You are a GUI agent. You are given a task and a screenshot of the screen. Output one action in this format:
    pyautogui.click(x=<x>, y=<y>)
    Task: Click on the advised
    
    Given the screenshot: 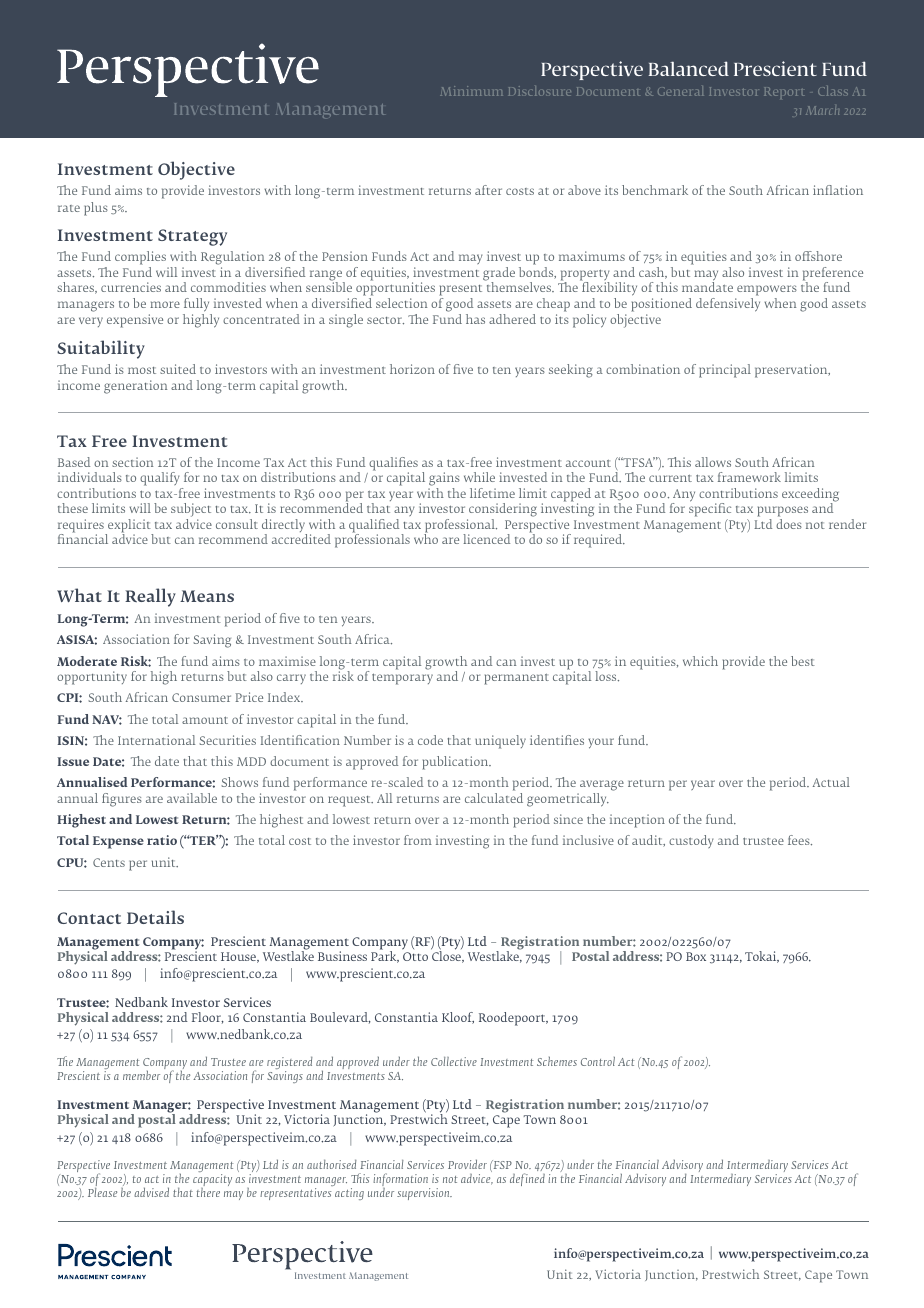 What is the action you would take?
    pyautogui.click(x=151, y=1192)
